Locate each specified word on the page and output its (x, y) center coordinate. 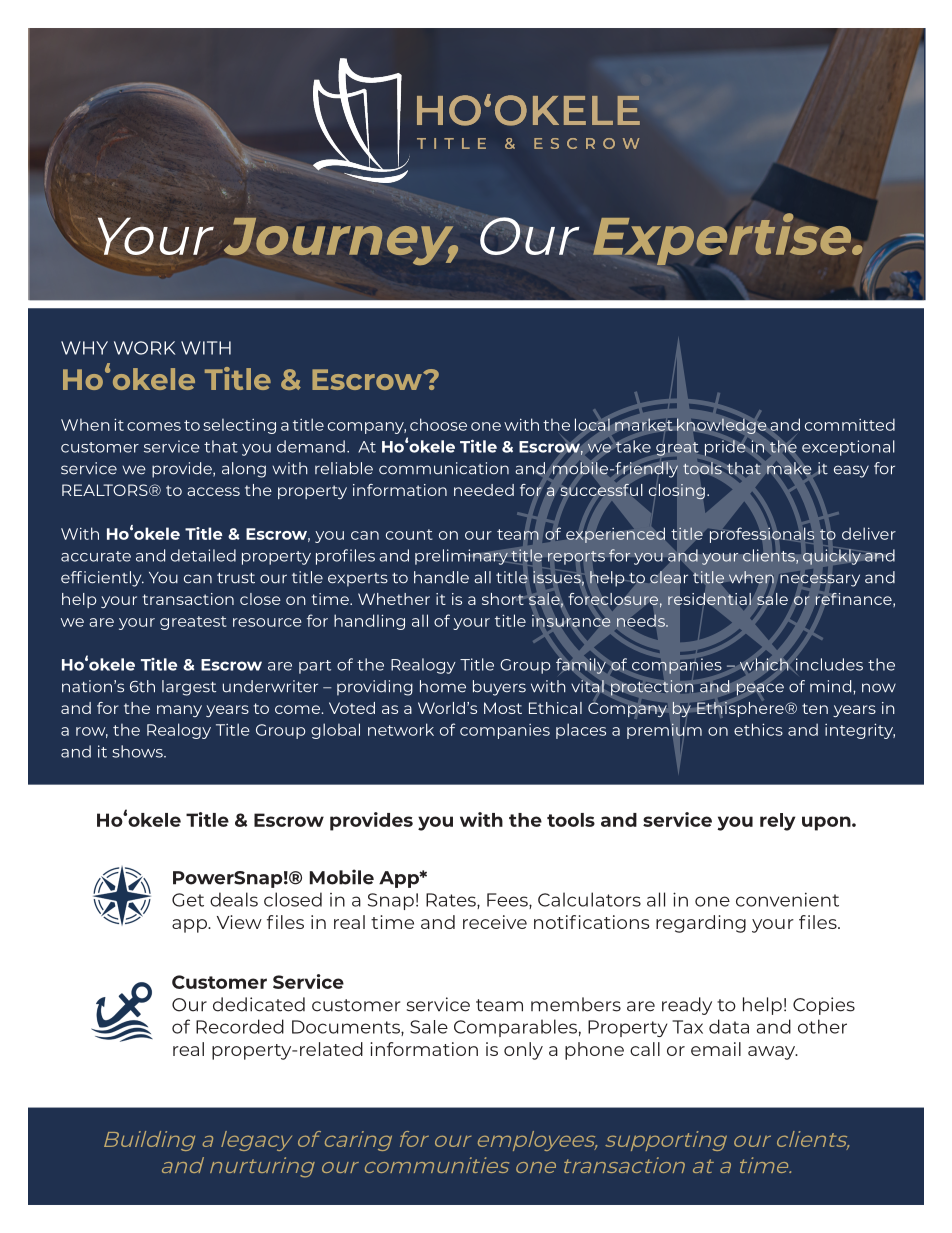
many (179, 711)
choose (438, 424)
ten (815, 708)
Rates (452, 901)
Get (188, 900)
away (773, 1053)
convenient (787, 899)
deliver (869, 533)
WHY (84, 348)
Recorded (240, 1026)
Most (503, 708)
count (409, 534)
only (523, 1051)
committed (850, 424)
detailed (203, 555)
